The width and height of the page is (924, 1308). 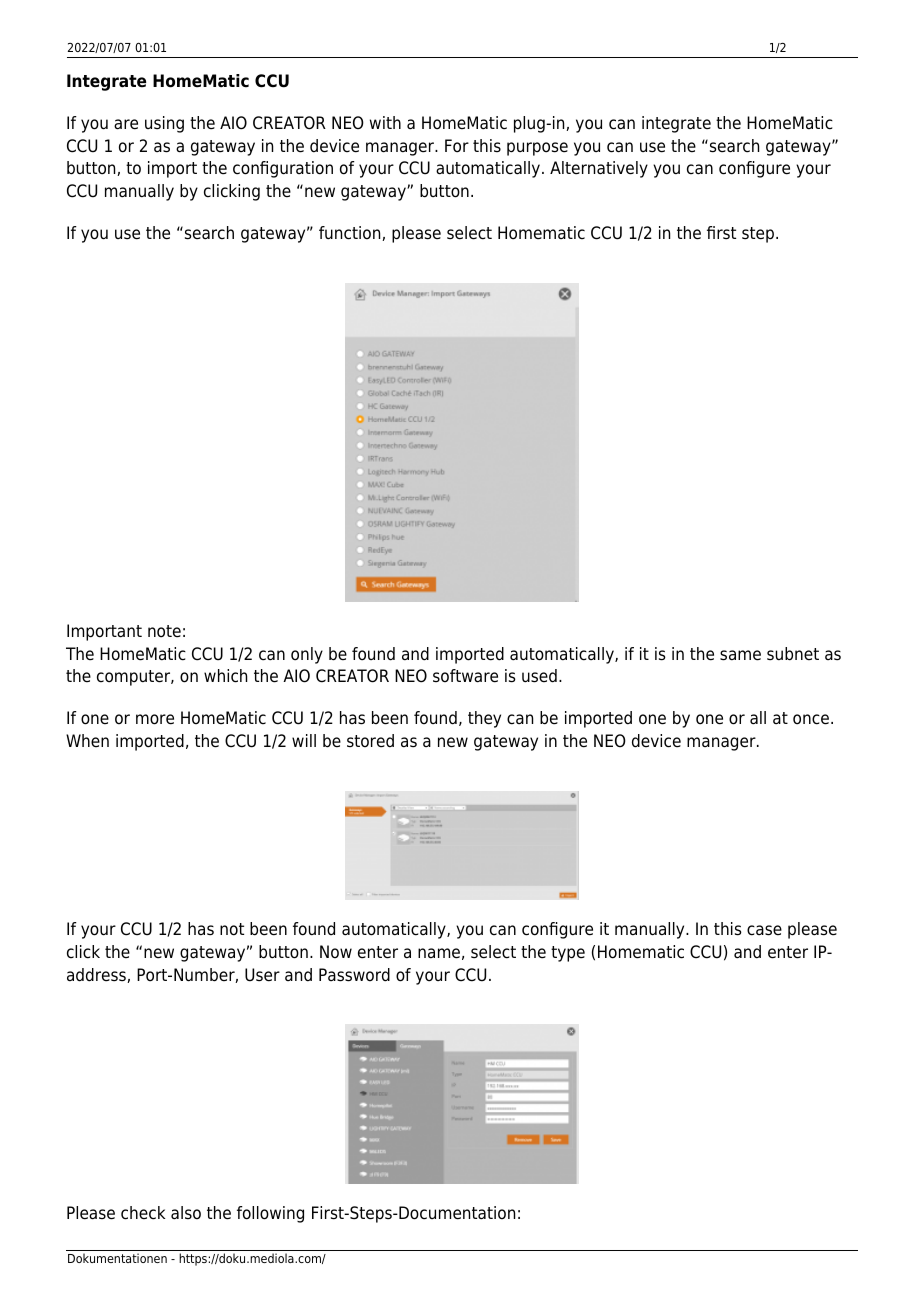 I want to click on same, so click(x=740, y=655).
